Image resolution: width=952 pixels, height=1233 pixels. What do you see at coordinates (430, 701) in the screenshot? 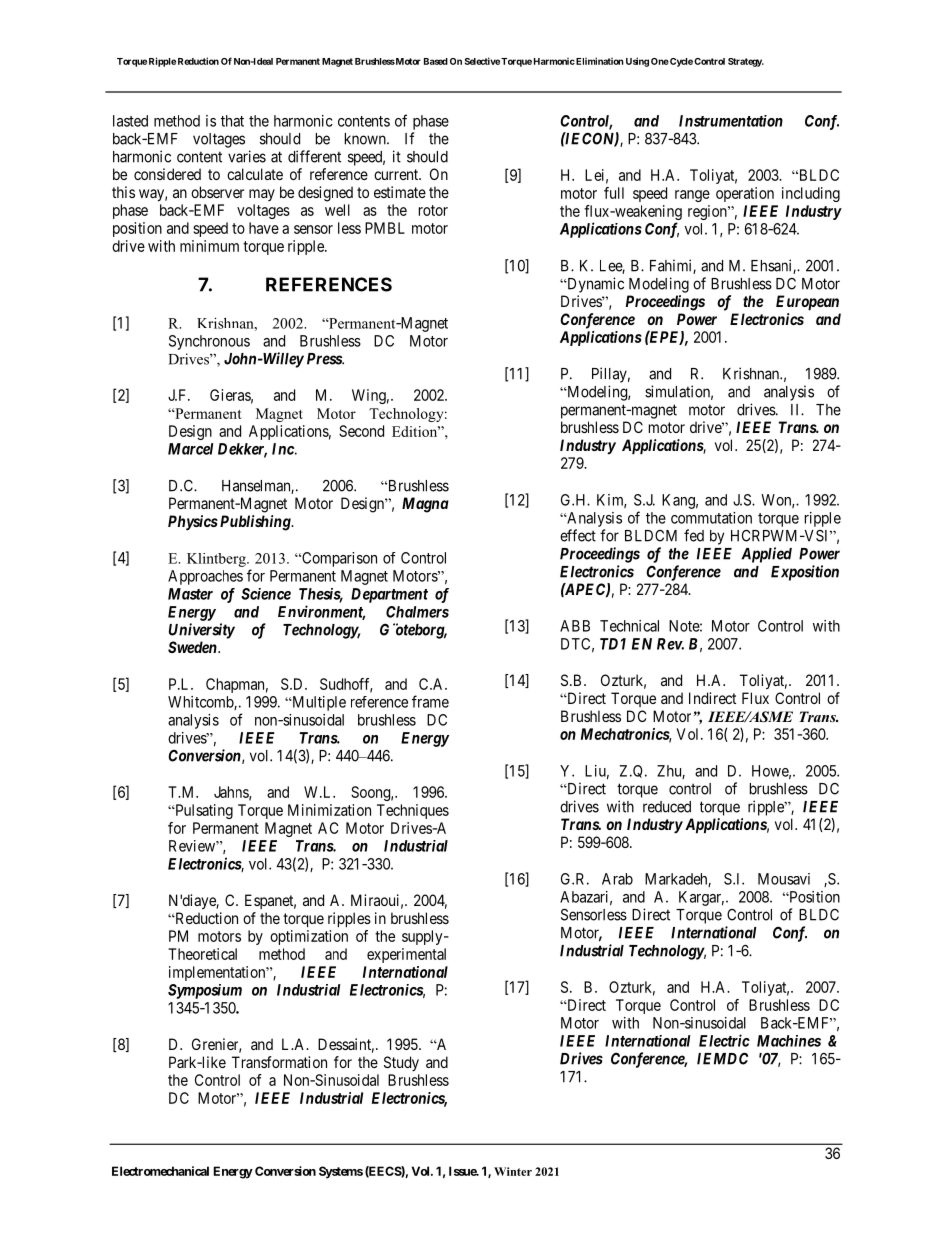
I see `frame` at bounding box center [430, 701].
